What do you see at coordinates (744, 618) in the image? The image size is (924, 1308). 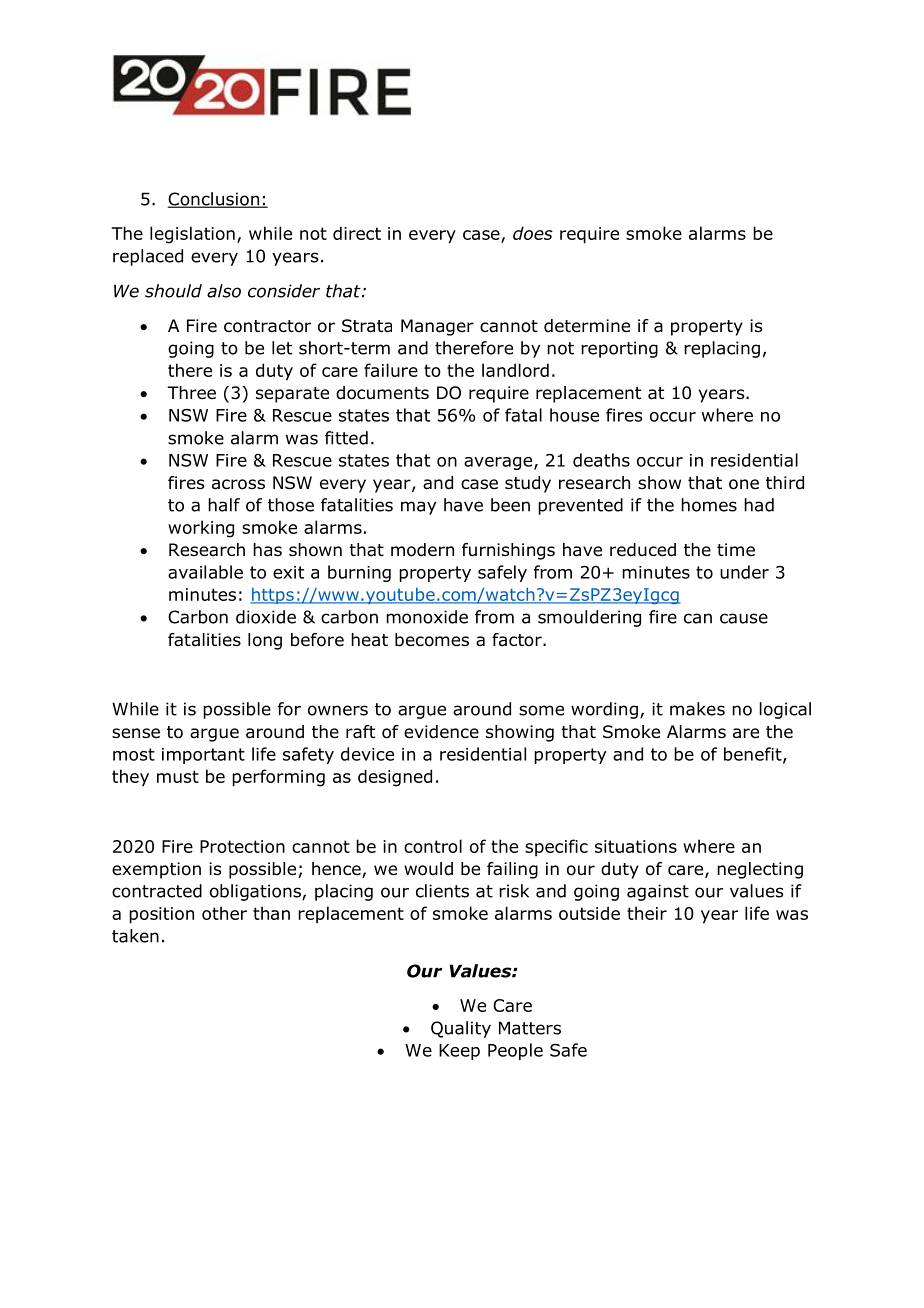 I see `cause` at bounding box center [744, 618].
